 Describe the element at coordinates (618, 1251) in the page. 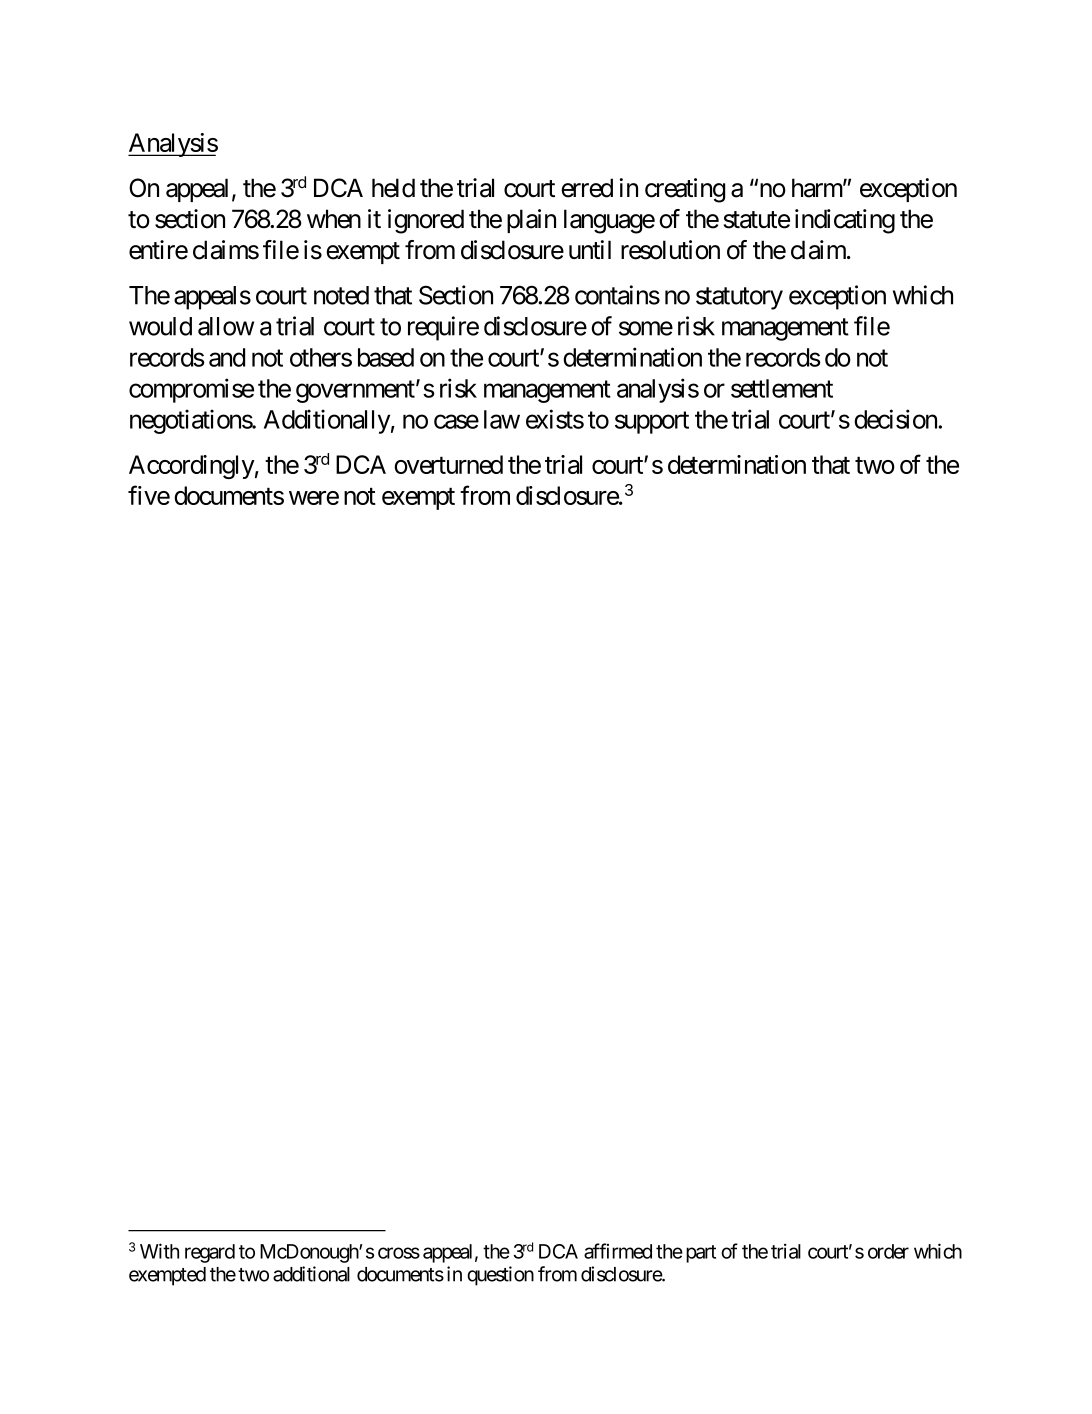

I see `affirmed` at that location.
